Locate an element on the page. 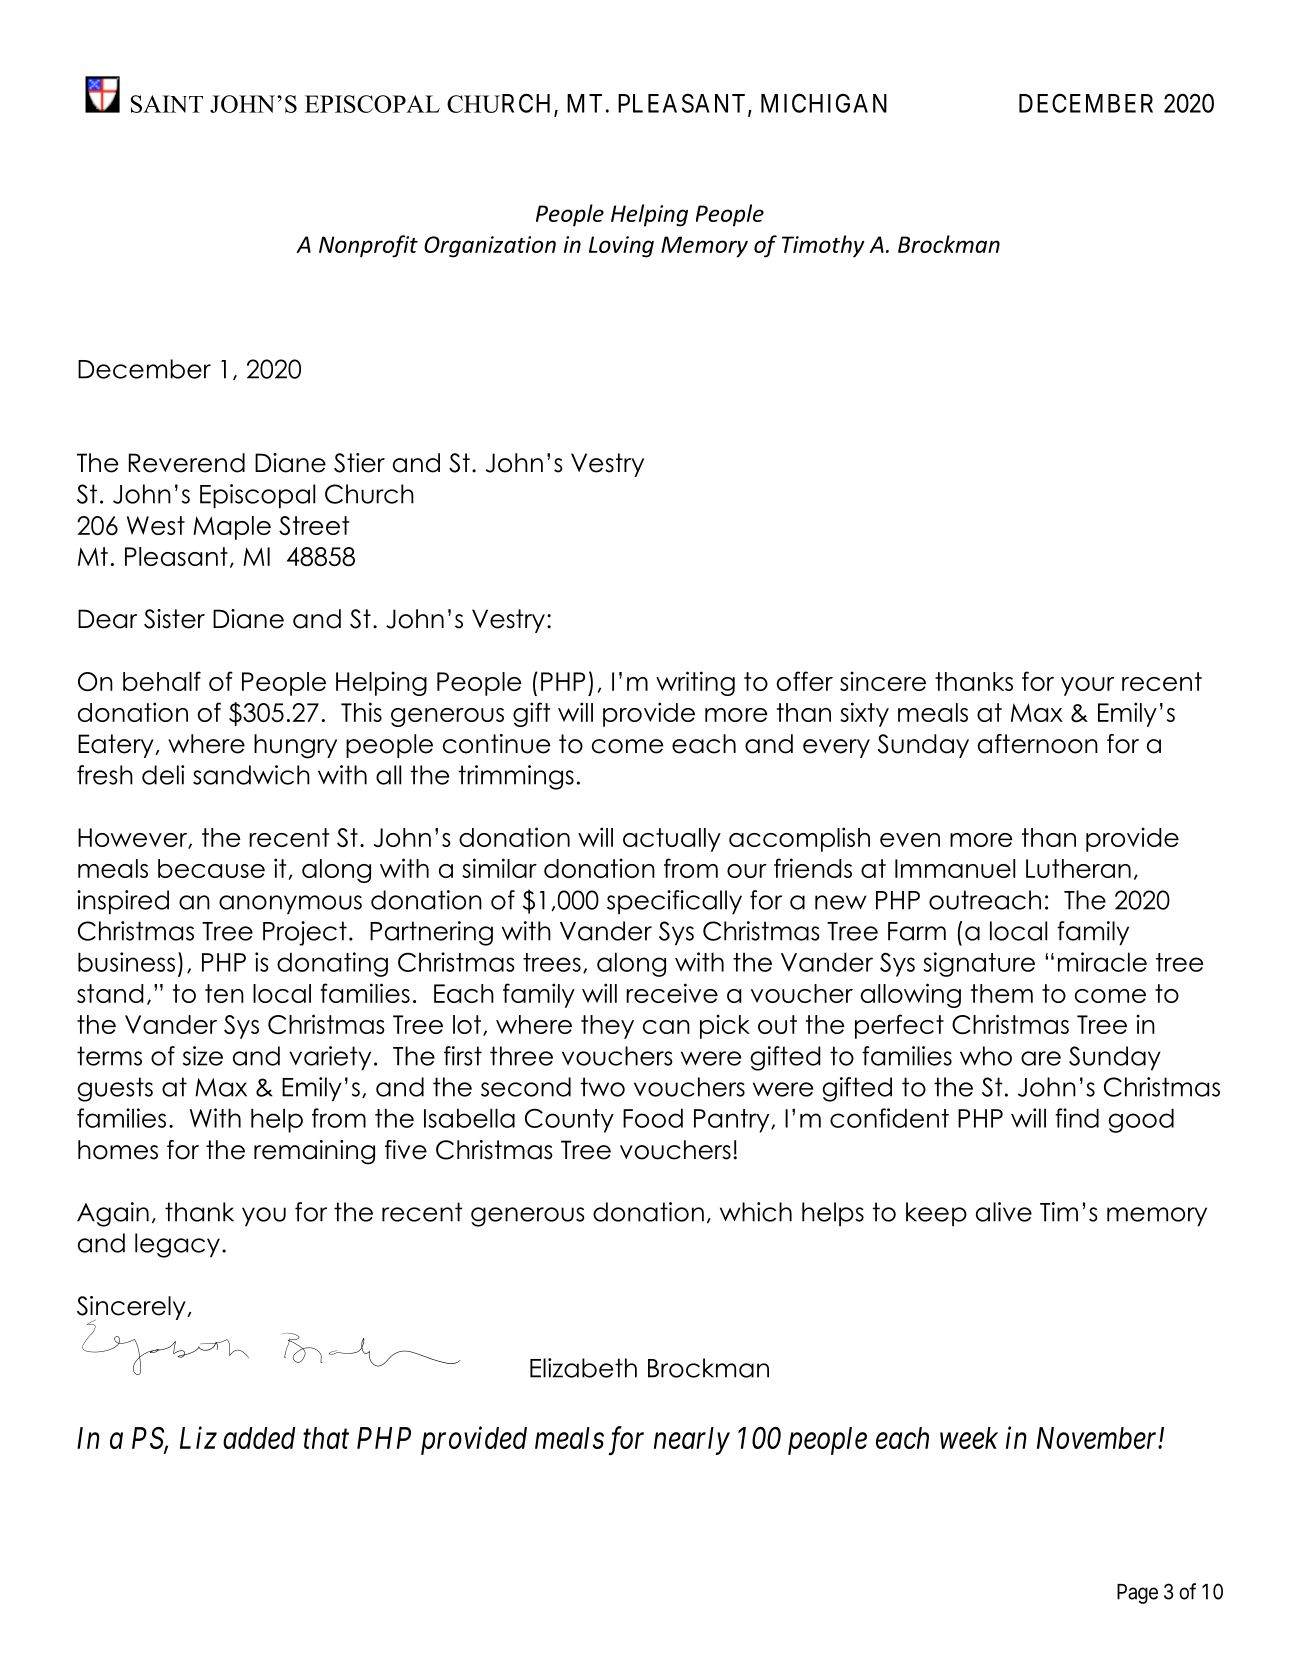 The height and width of the image is (1680, 1299). MICHIGAN is located at coordinates (824, 103).
